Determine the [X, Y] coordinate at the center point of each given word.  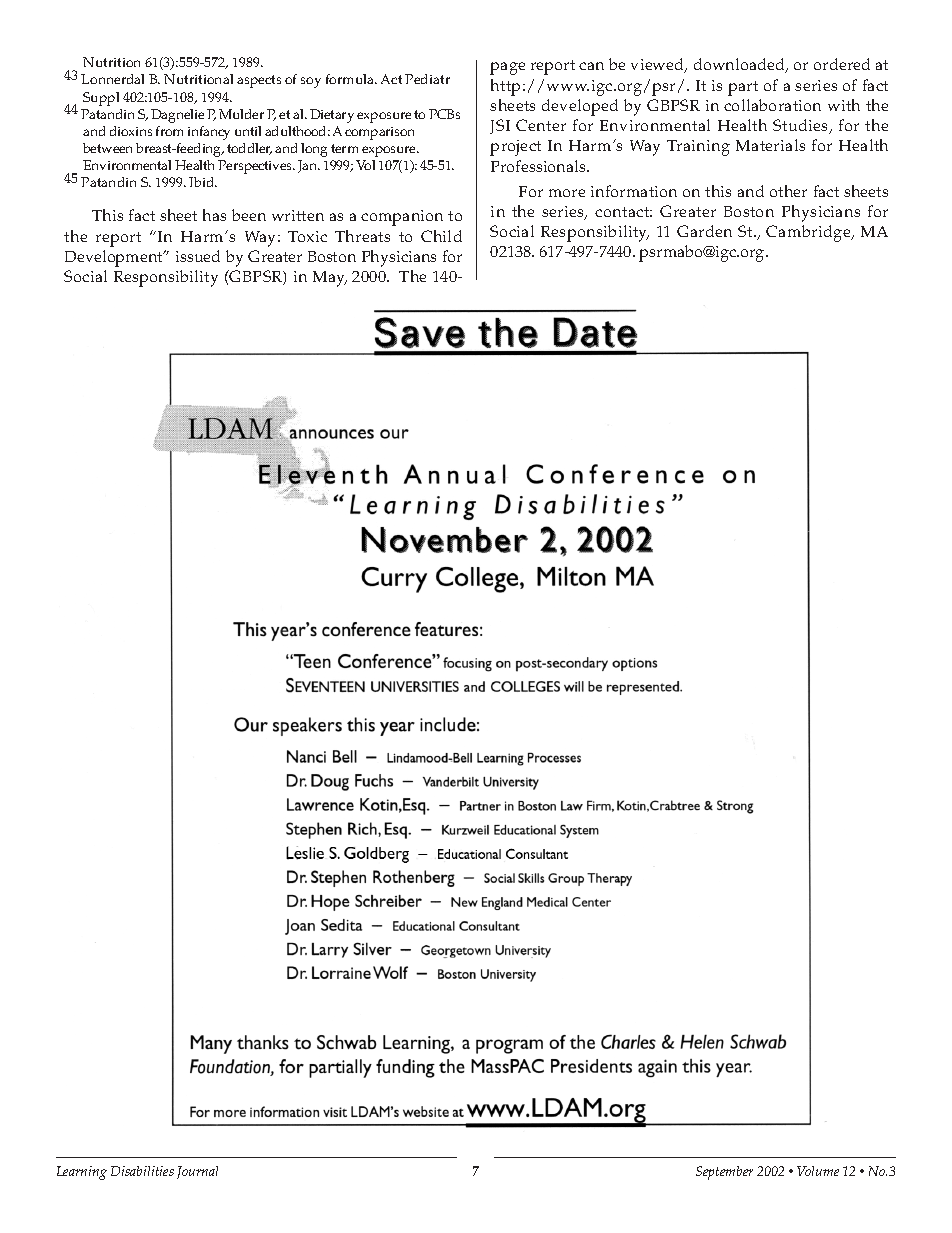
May [330, 279]
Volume [818, 1171]
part [743, 88]
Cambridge [809, 233]
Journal [197, 1172]
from [169, 131]
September [724, 1173]
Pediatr [427, 79]
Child [441, 236]
